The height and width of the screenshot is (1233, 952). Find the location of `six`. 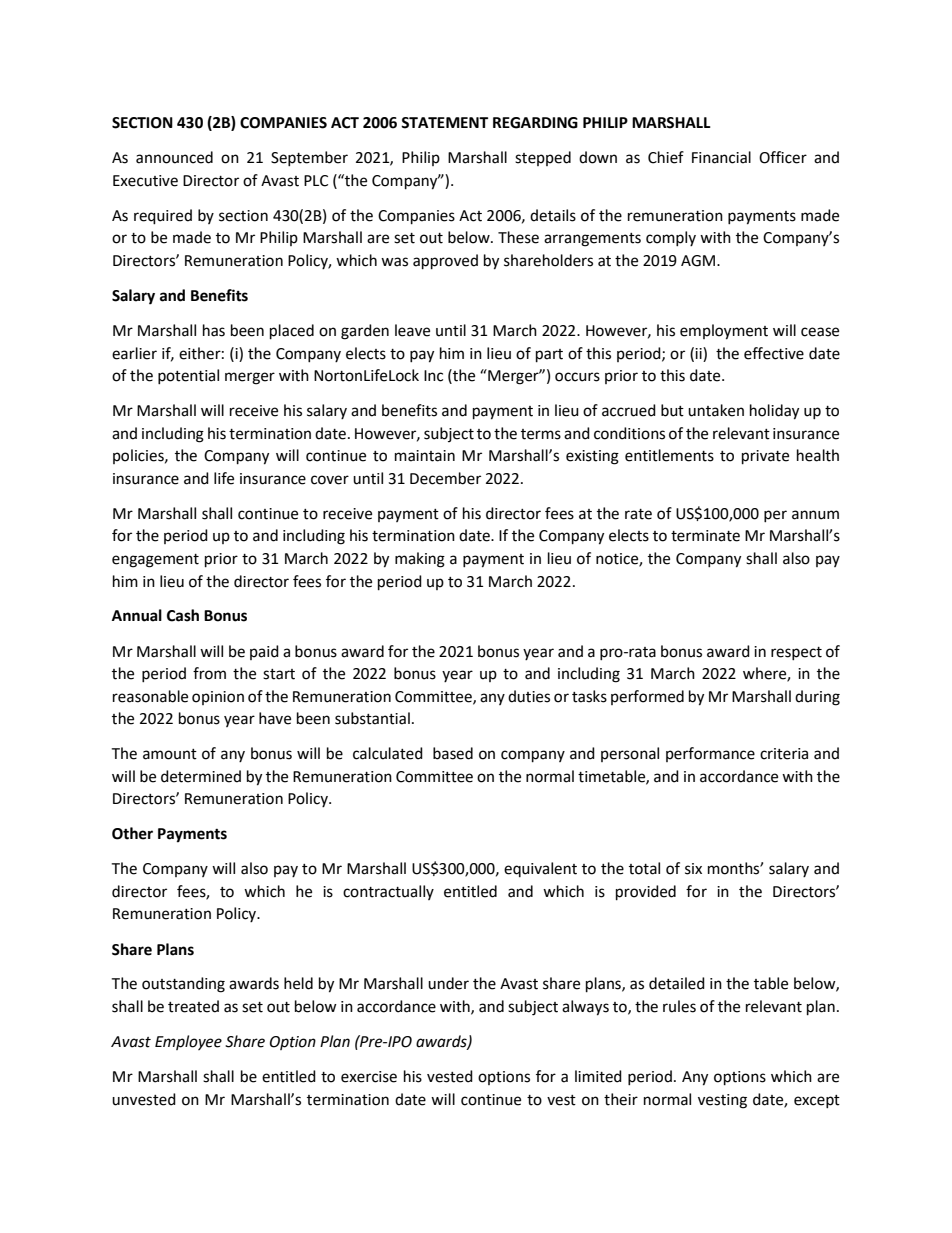

six is located at coordinates (693, 869).
